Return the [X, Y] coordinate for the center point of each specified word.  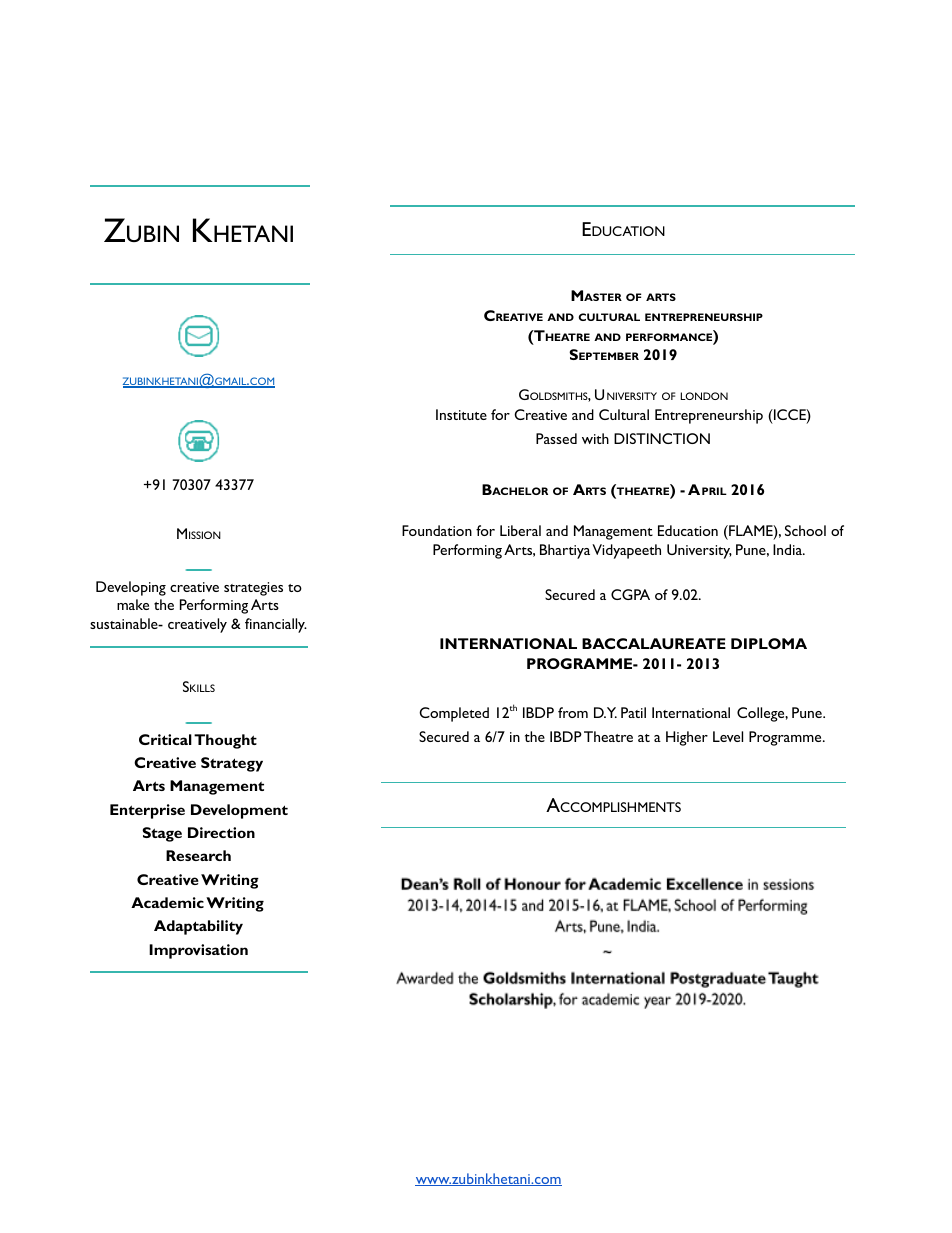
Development [239, 811]
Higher [687, 738]
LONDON [704, 396]
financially [276, 625]
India [788, 549]
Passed [556, 438]
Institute [461, 414]
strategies [253, 589]
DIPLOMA [769, 643]
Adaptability [198, 927]
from [573, 712]
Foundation [437, 530]
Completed [454, 714]
